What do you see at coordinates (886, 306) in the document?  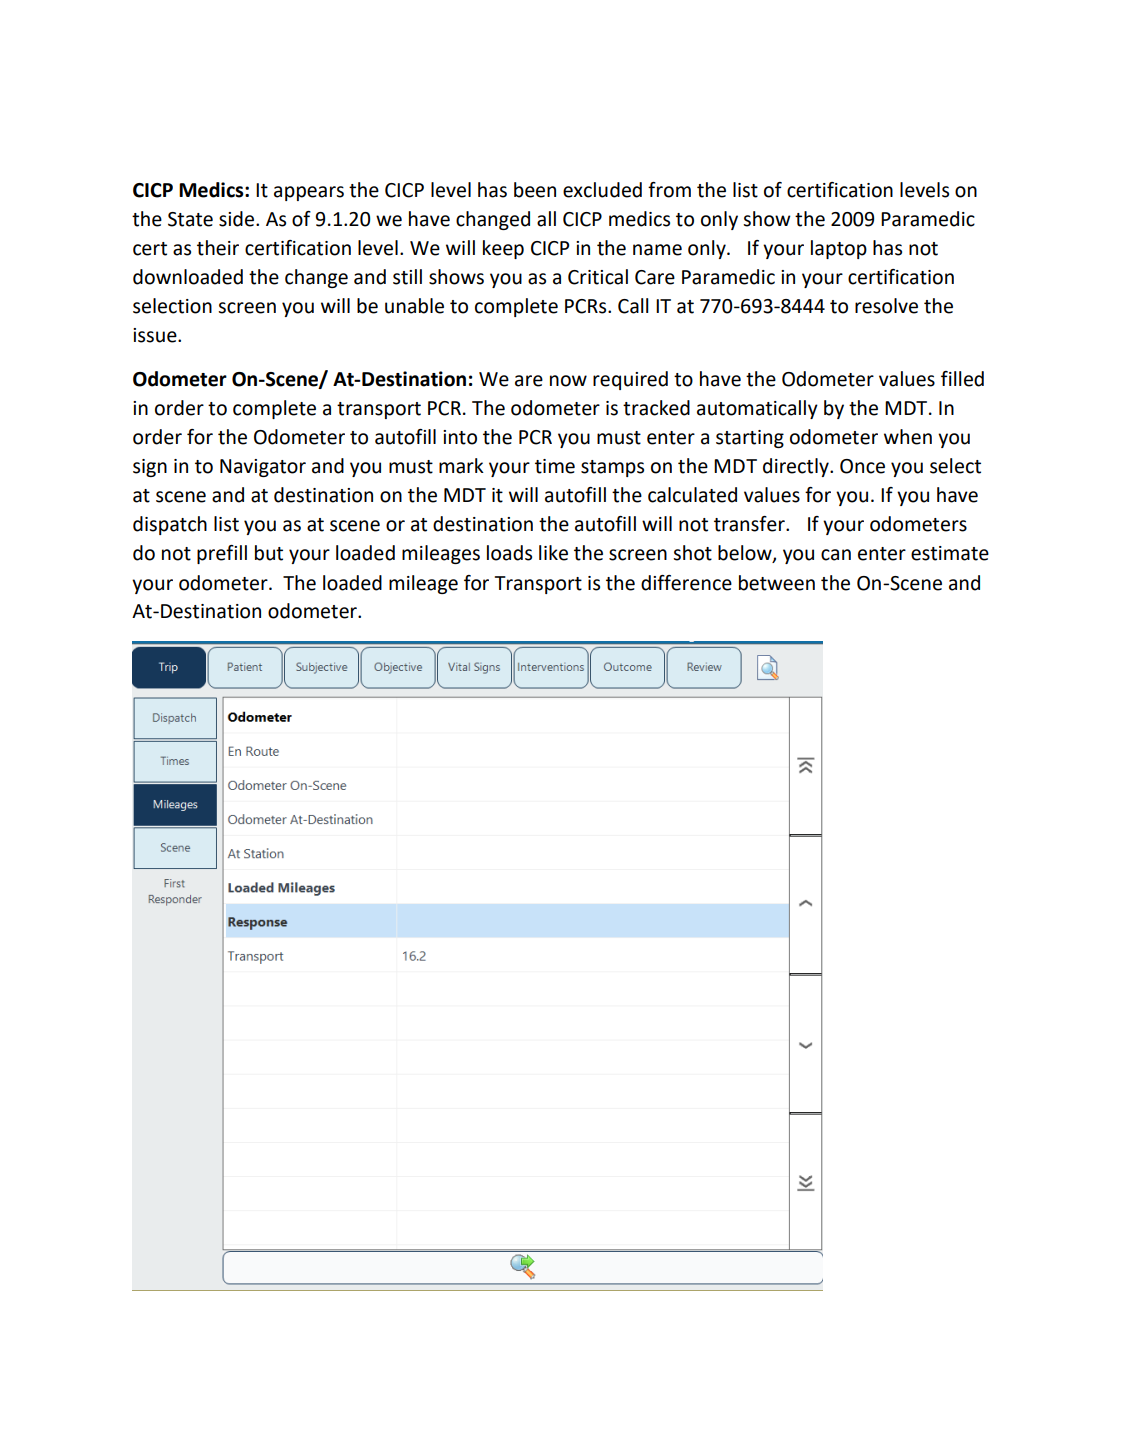 I see `resolve` at bounding box center [886, 306].
